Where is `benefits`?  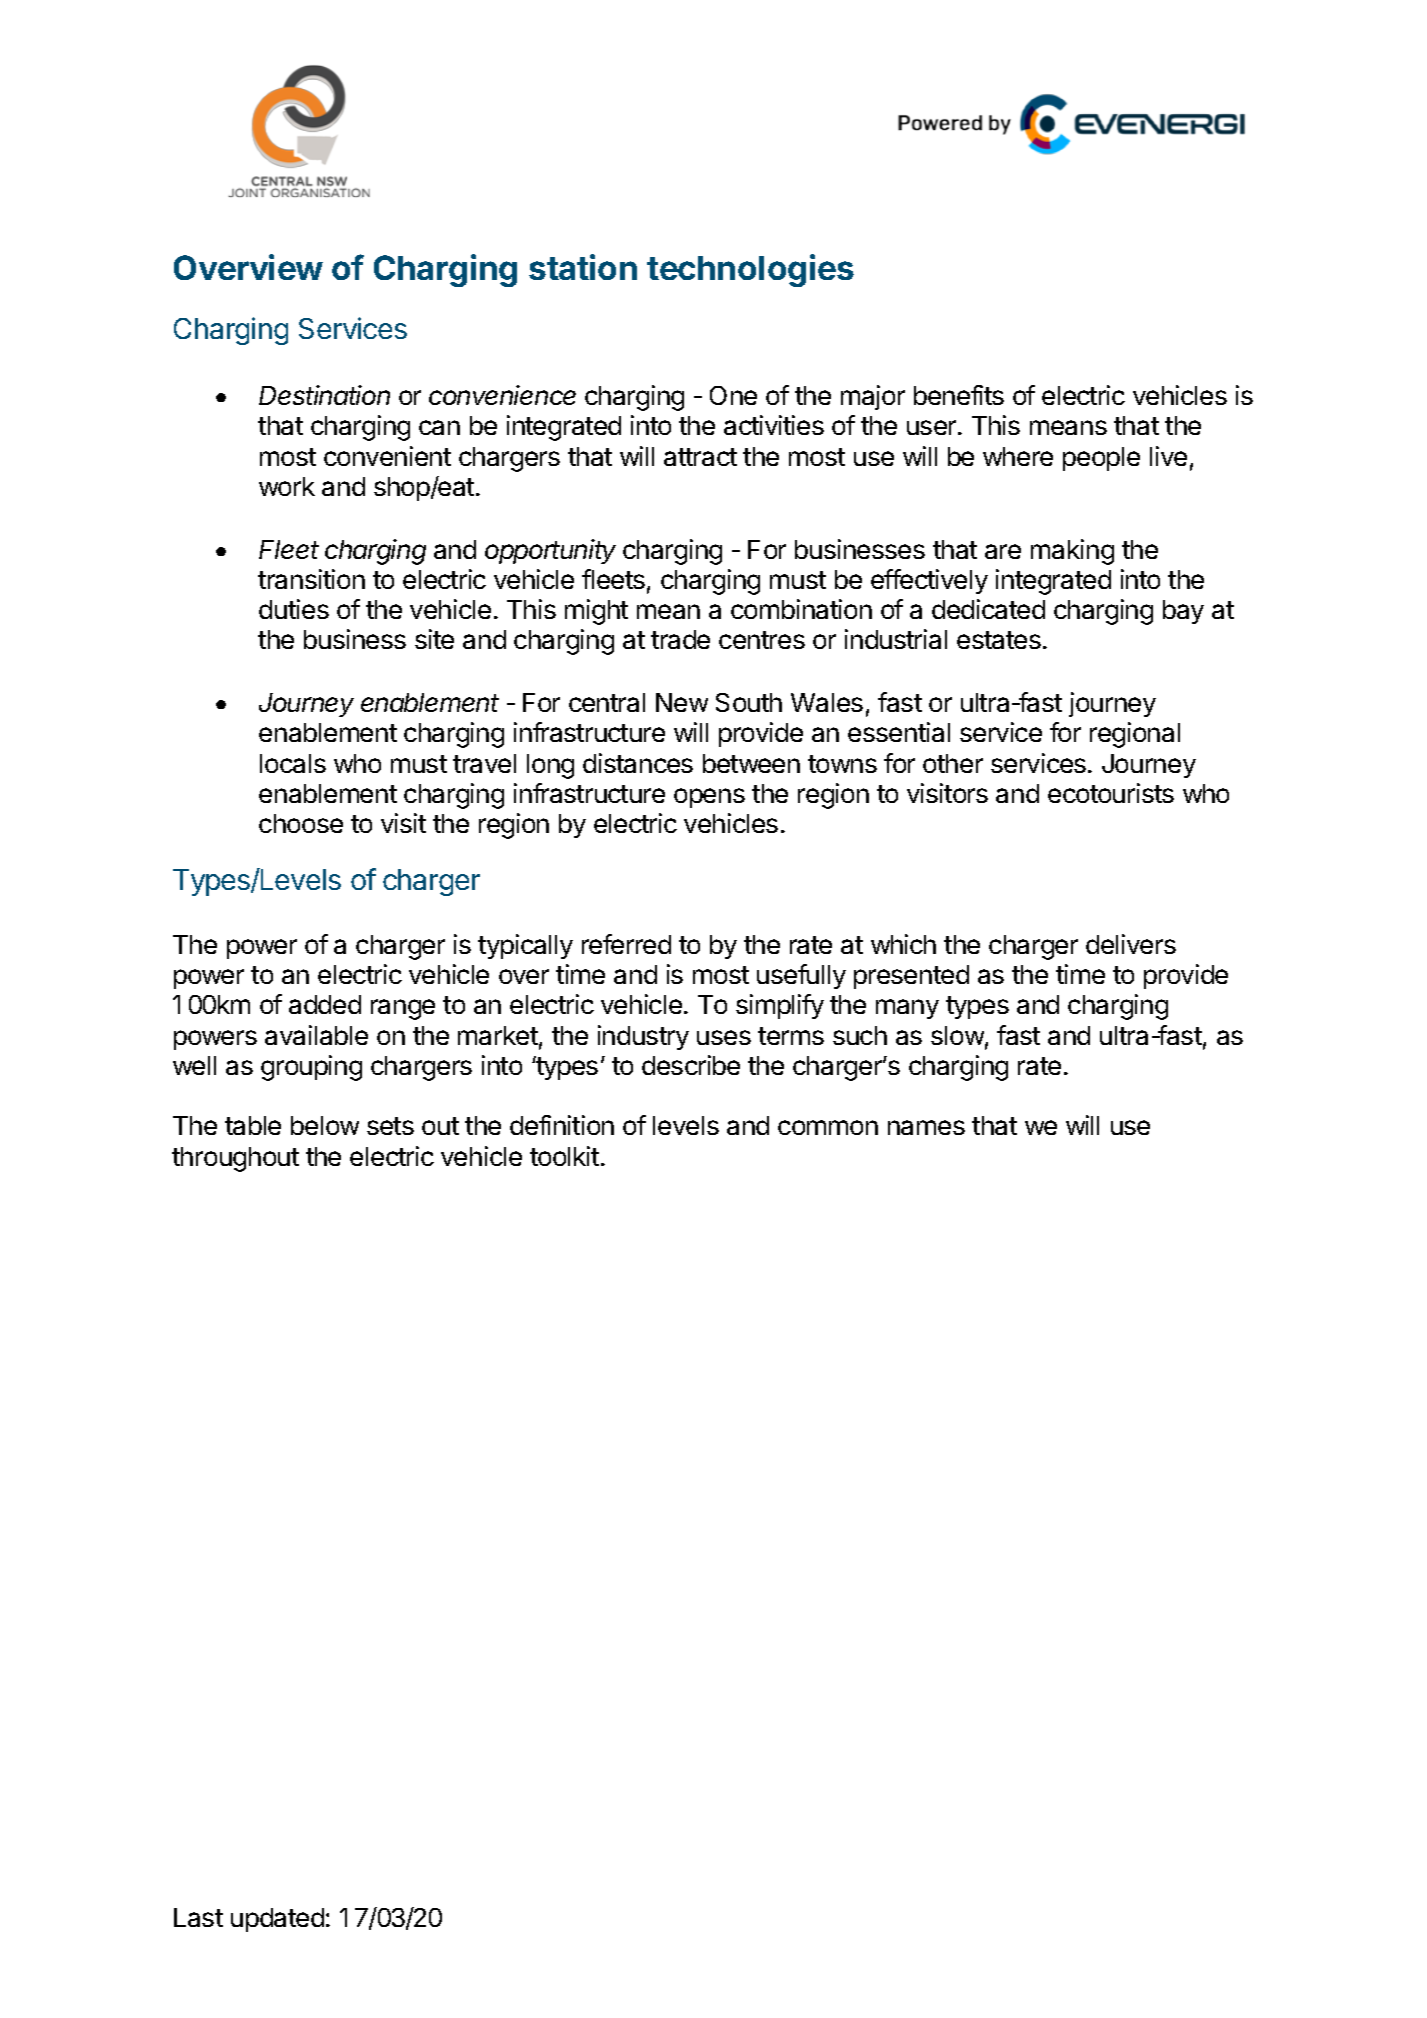
benefits is located at coordinates (959, 395).
